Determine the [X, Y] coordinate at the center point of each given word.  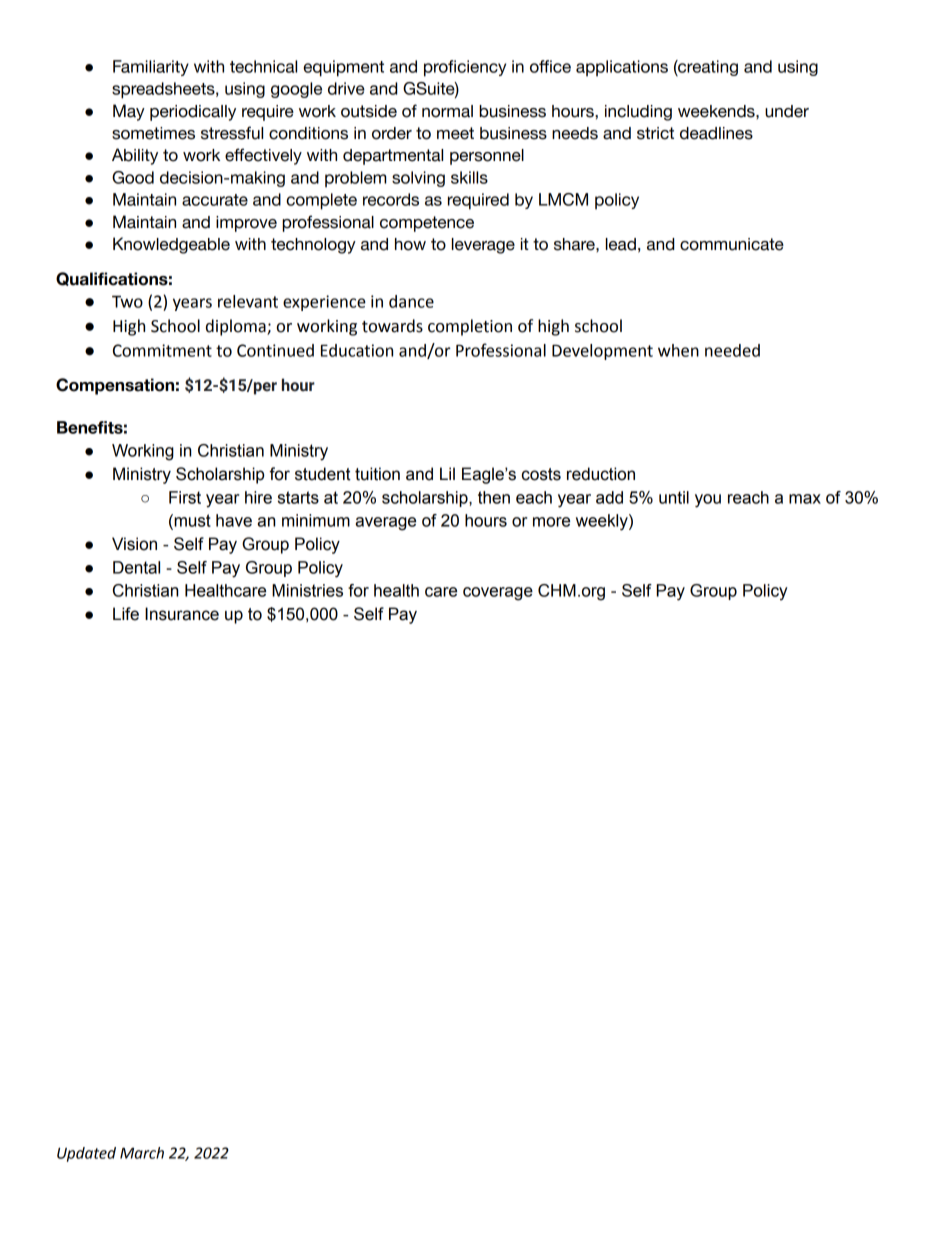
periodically [193, 113]
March [142, 1153]
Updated [86, 1154]
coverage [498, 594]
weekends [717, 111]
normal [447, 111]
